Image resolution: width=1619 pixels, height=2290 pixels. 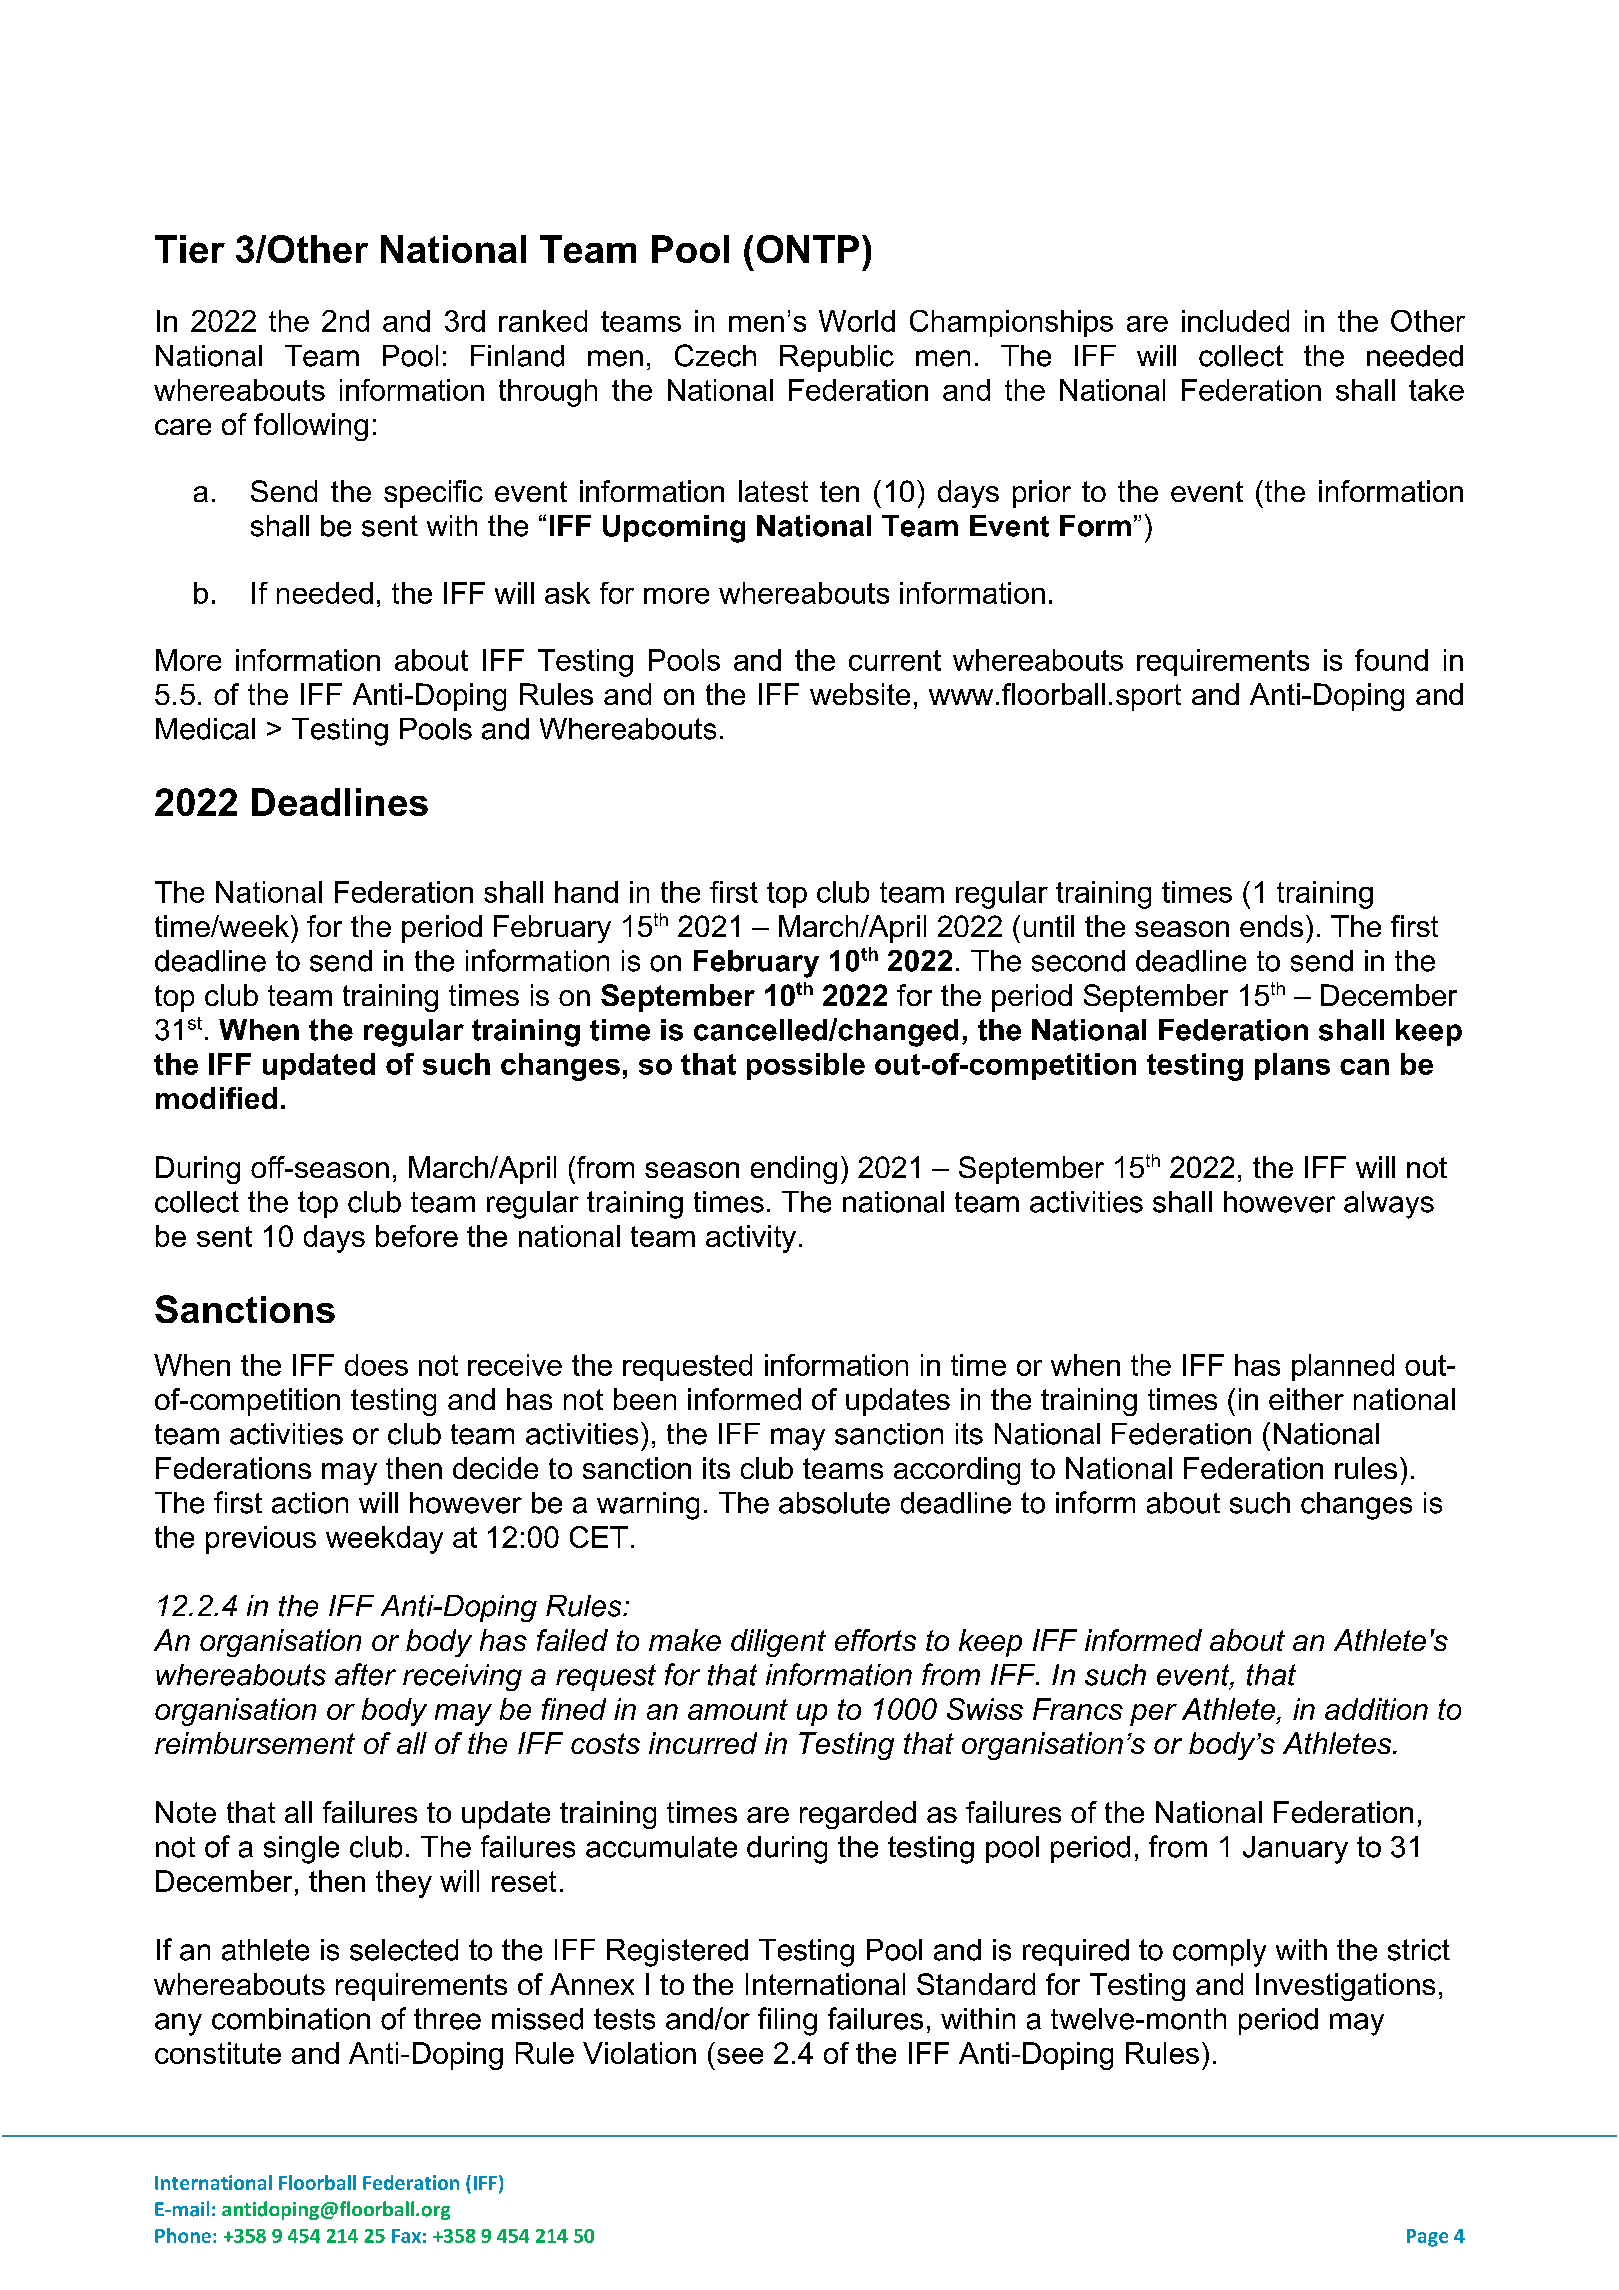 I want to click on absolute, so click(x=834, y=1503).
